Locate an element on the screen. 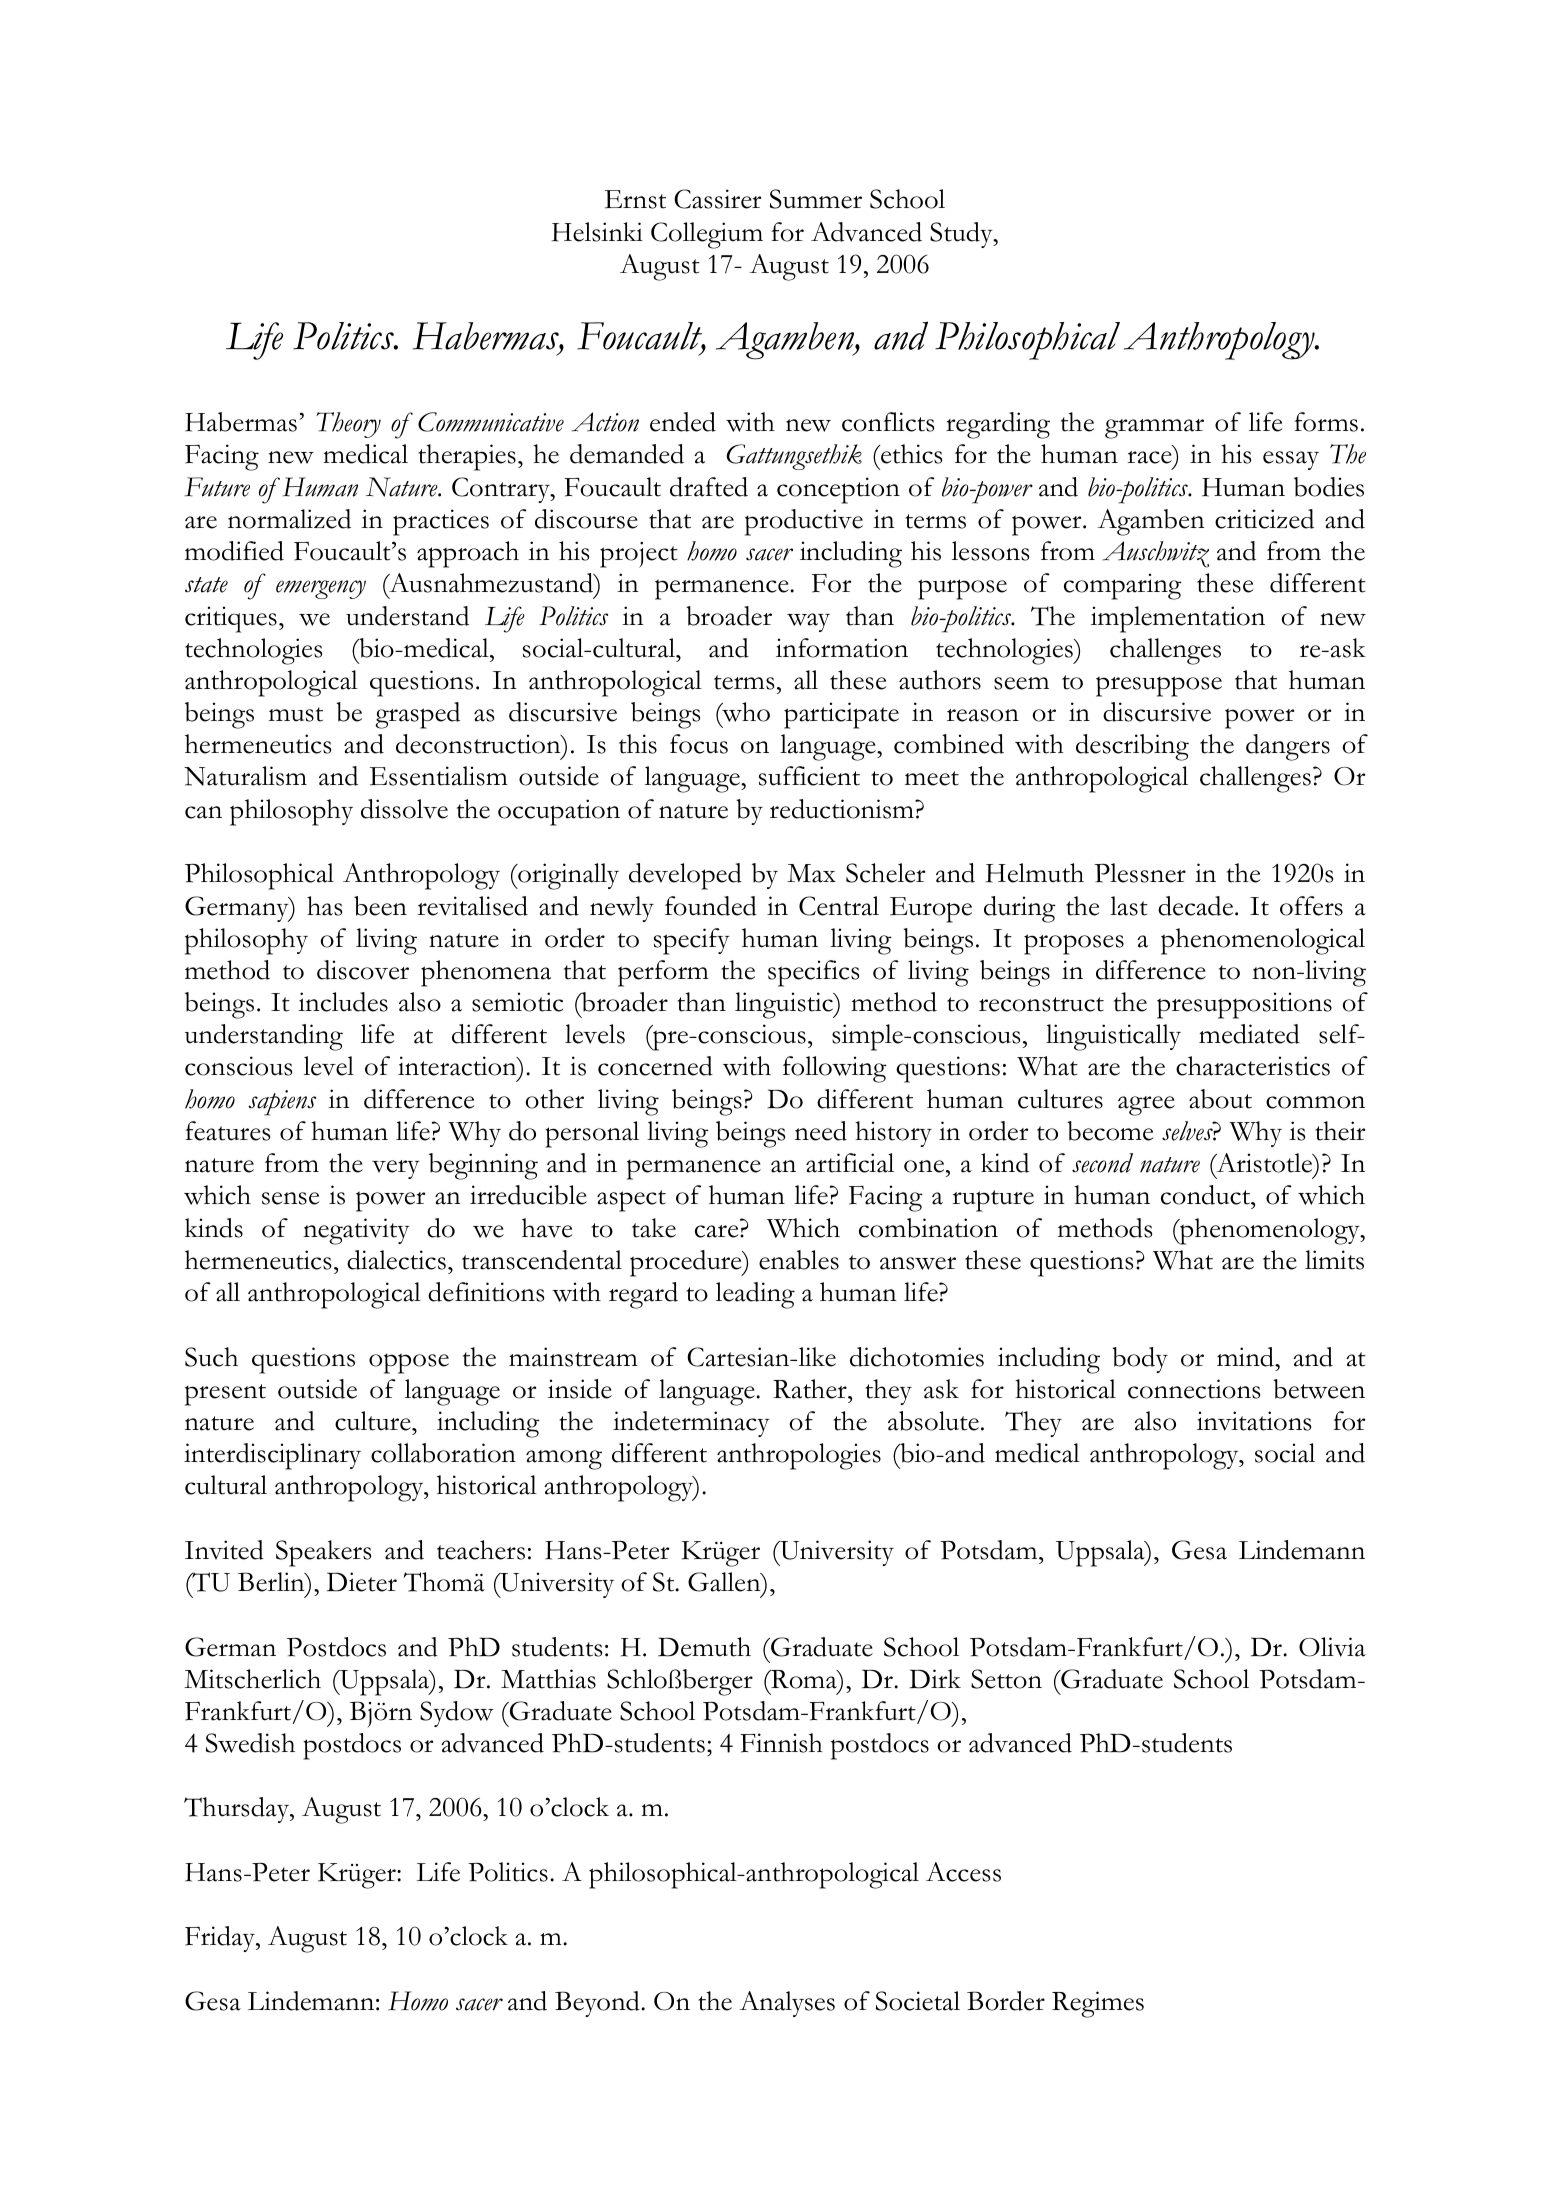 This screenshot has width=1549, height=2192. Gallen is located at coordinates (725, 1582).
